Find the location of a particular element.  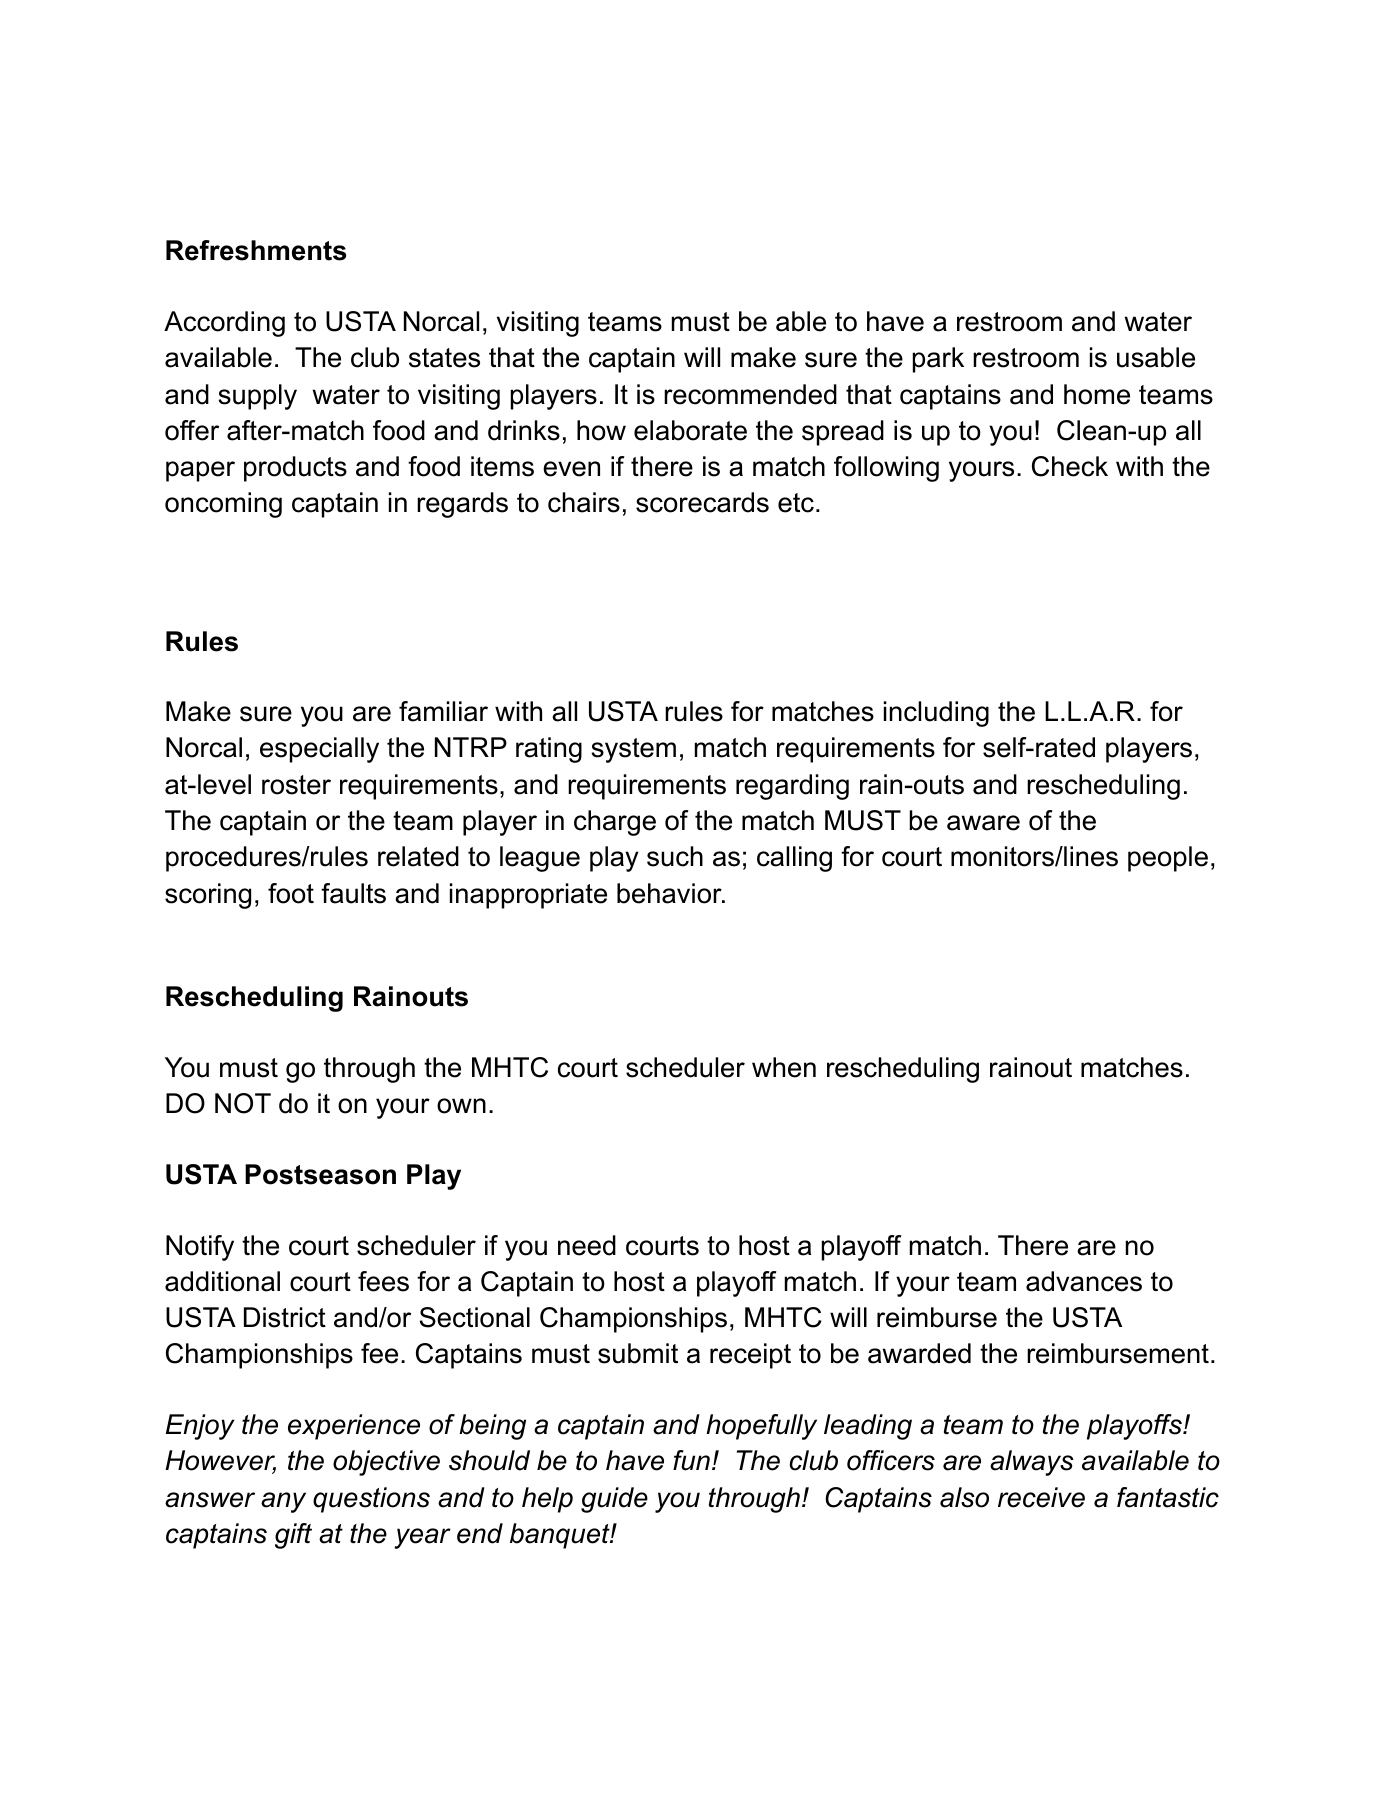

oncoming is located at coordinates (223, 505).
